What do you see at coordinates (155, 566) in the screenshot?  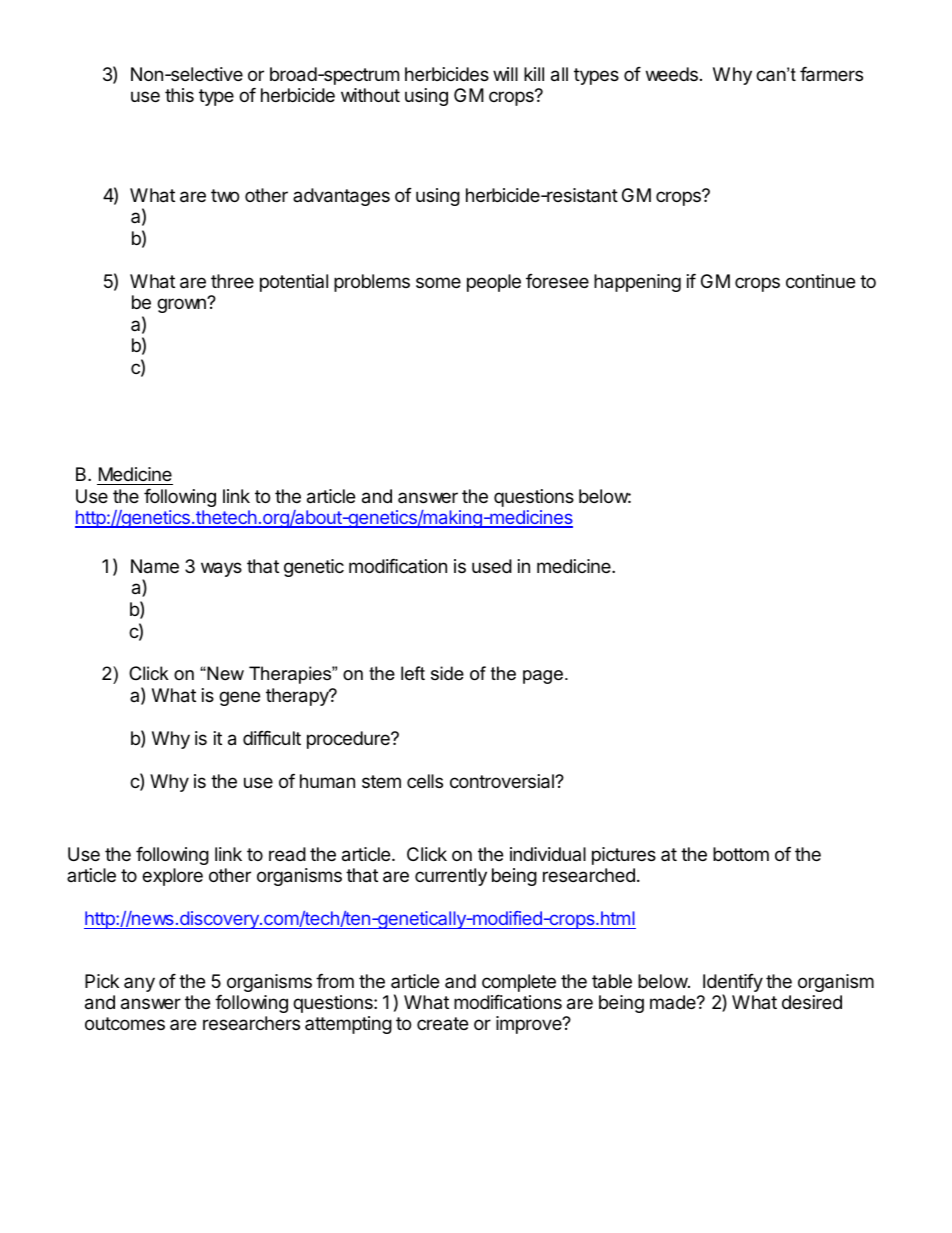 I see `Name` at bounding box center [155, 566].
